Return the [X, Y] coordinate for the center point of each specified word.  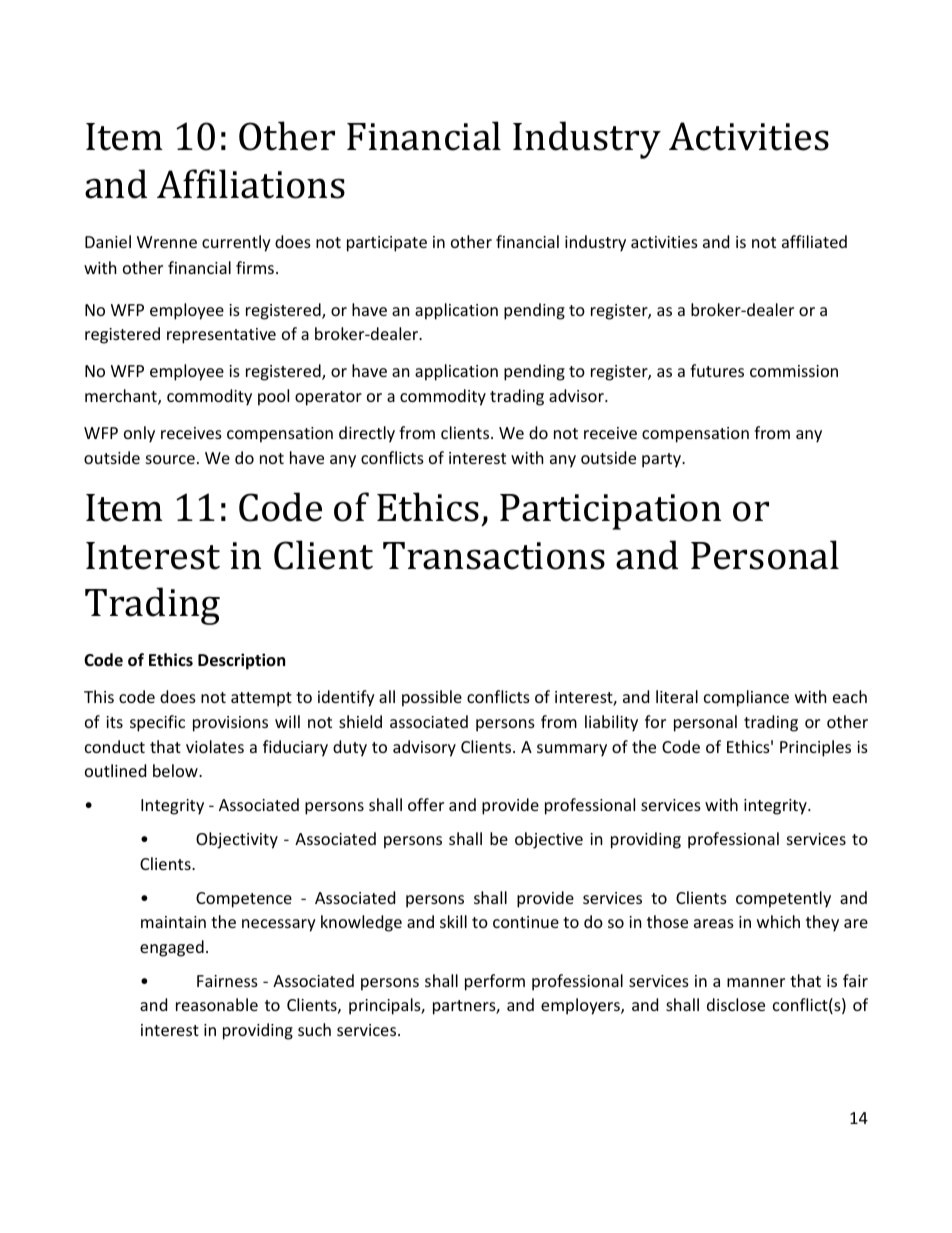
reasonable [217, 1004]
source [170, 459]
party [663, 460]
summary [572, 750]
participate [387, 244]
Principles [815, 748]
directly [367, 434]
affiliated [814, 241]
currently [236, 243]
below [176, 770]
